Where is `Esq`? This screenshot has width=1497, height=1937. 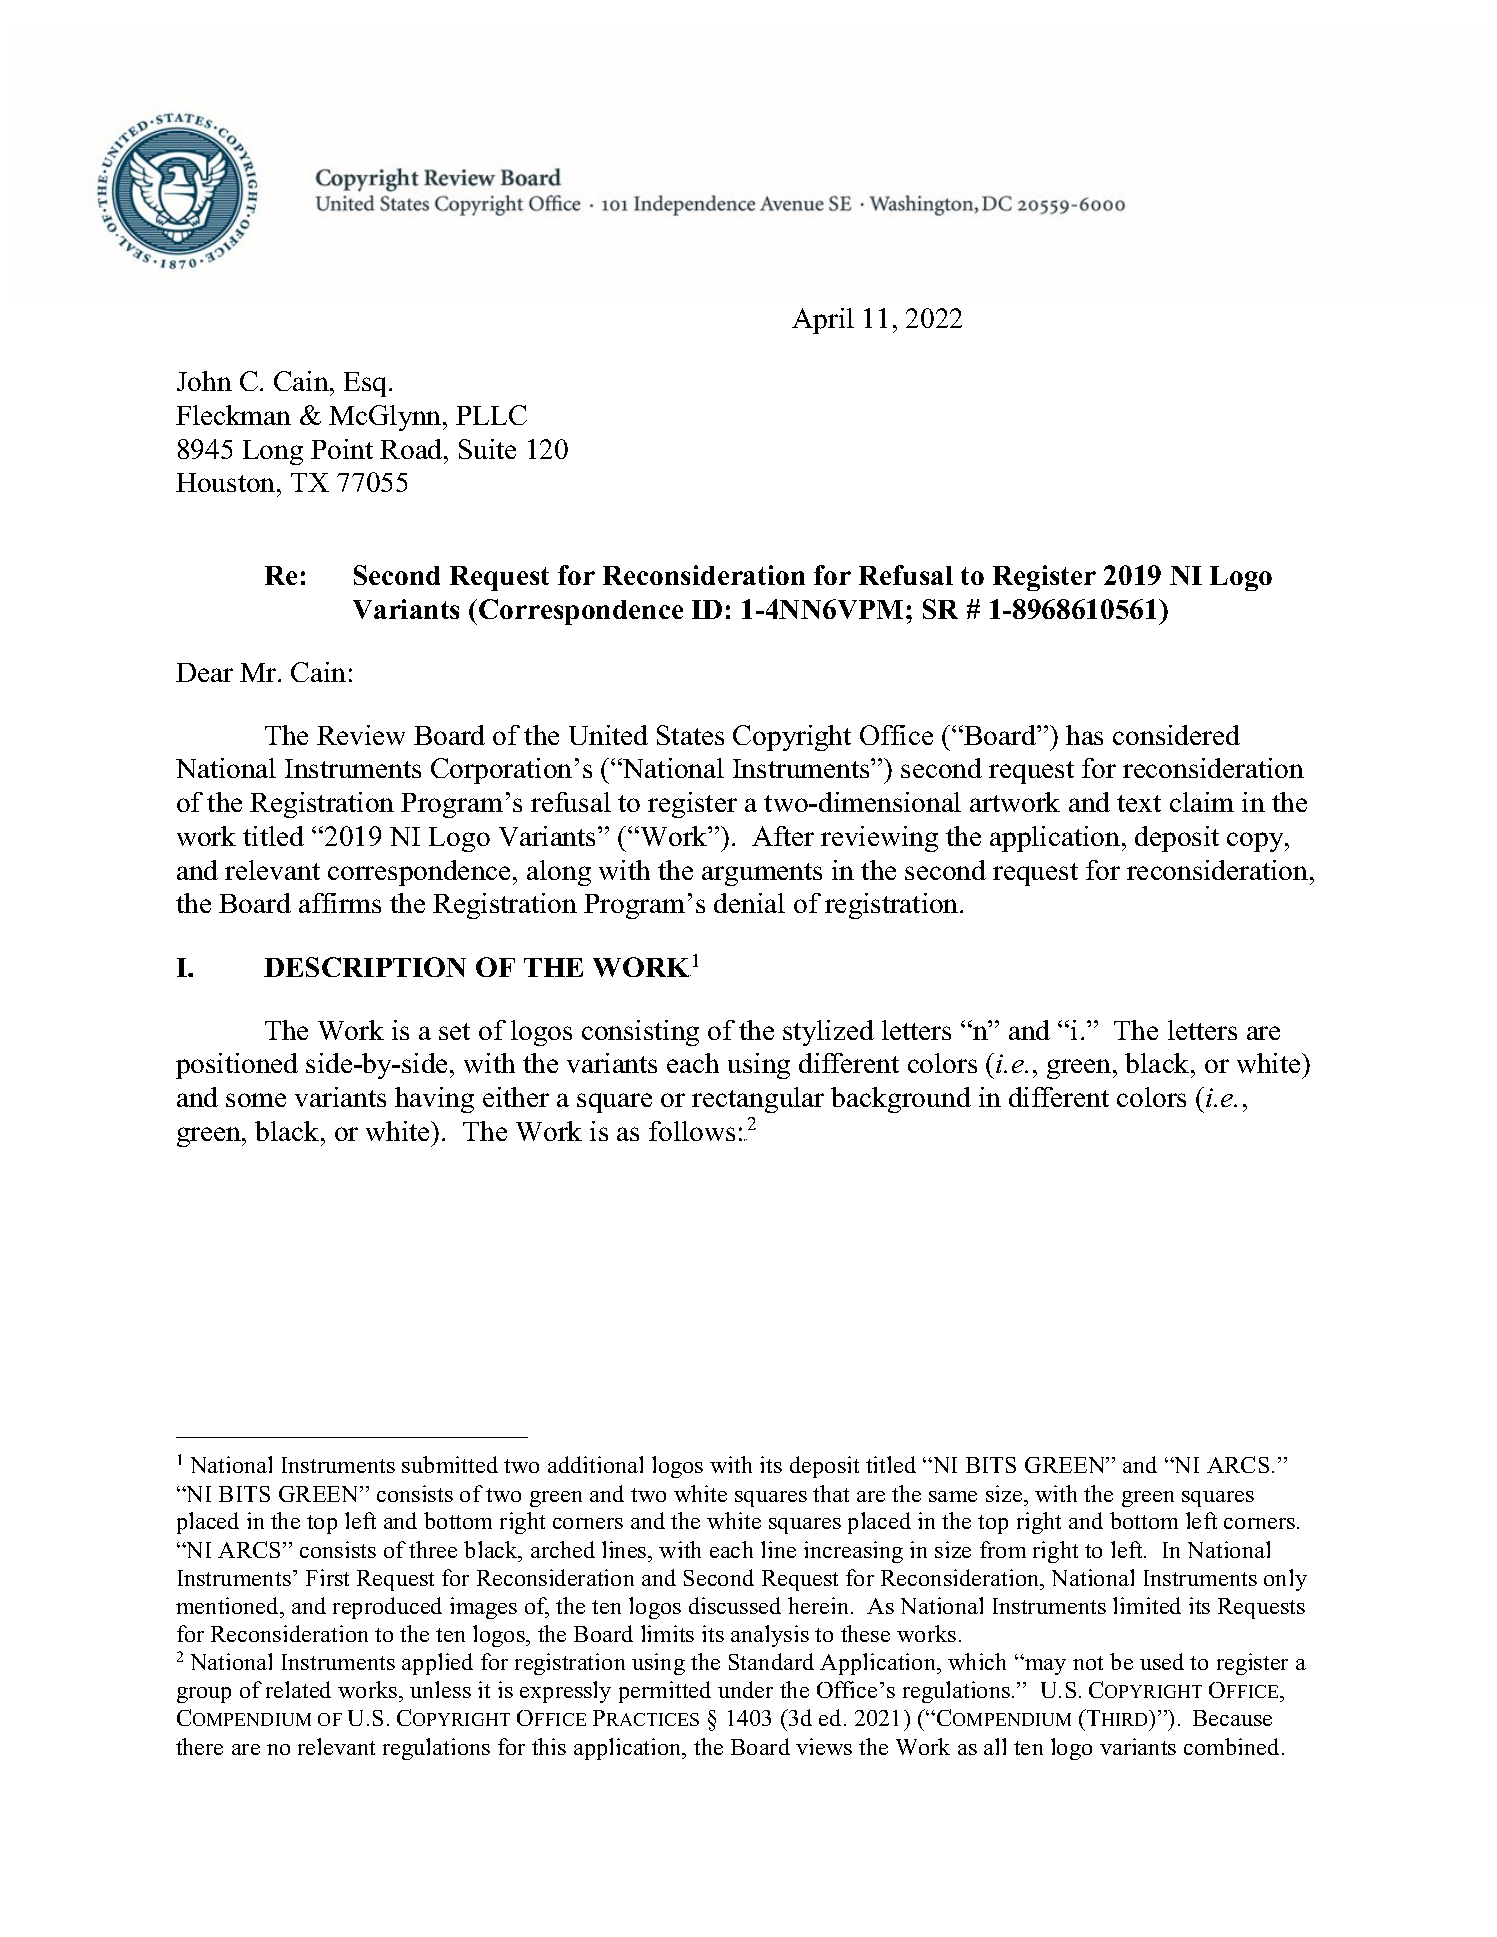
Esq is located at coordinates (367, 384).
